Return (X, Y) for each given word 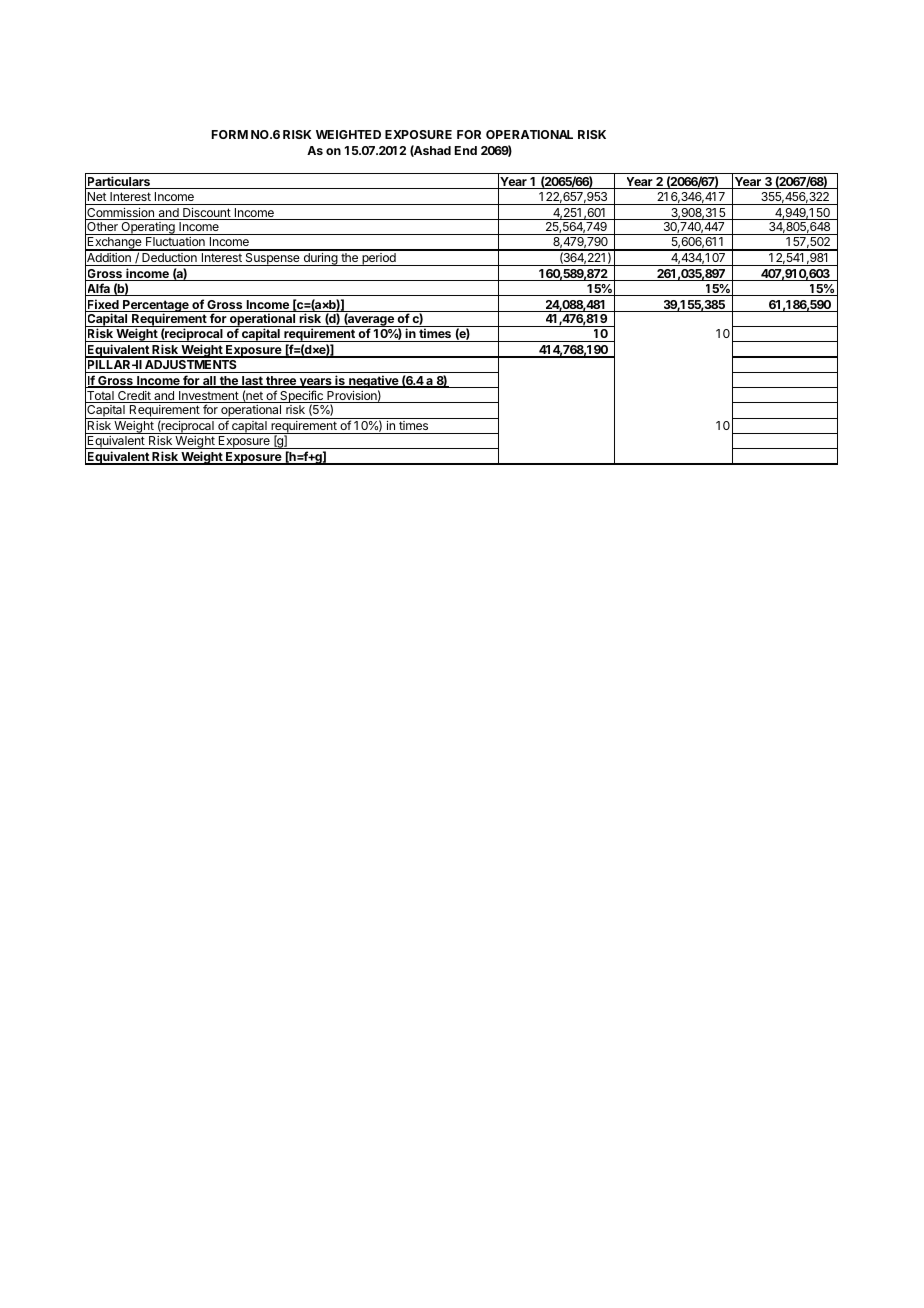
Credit (134, 397)
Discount (206, 214)
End (466, 150)
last (252, 382)
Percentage (156, 307)
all (209, 382)
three (281, 382)
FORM (230, 134)
